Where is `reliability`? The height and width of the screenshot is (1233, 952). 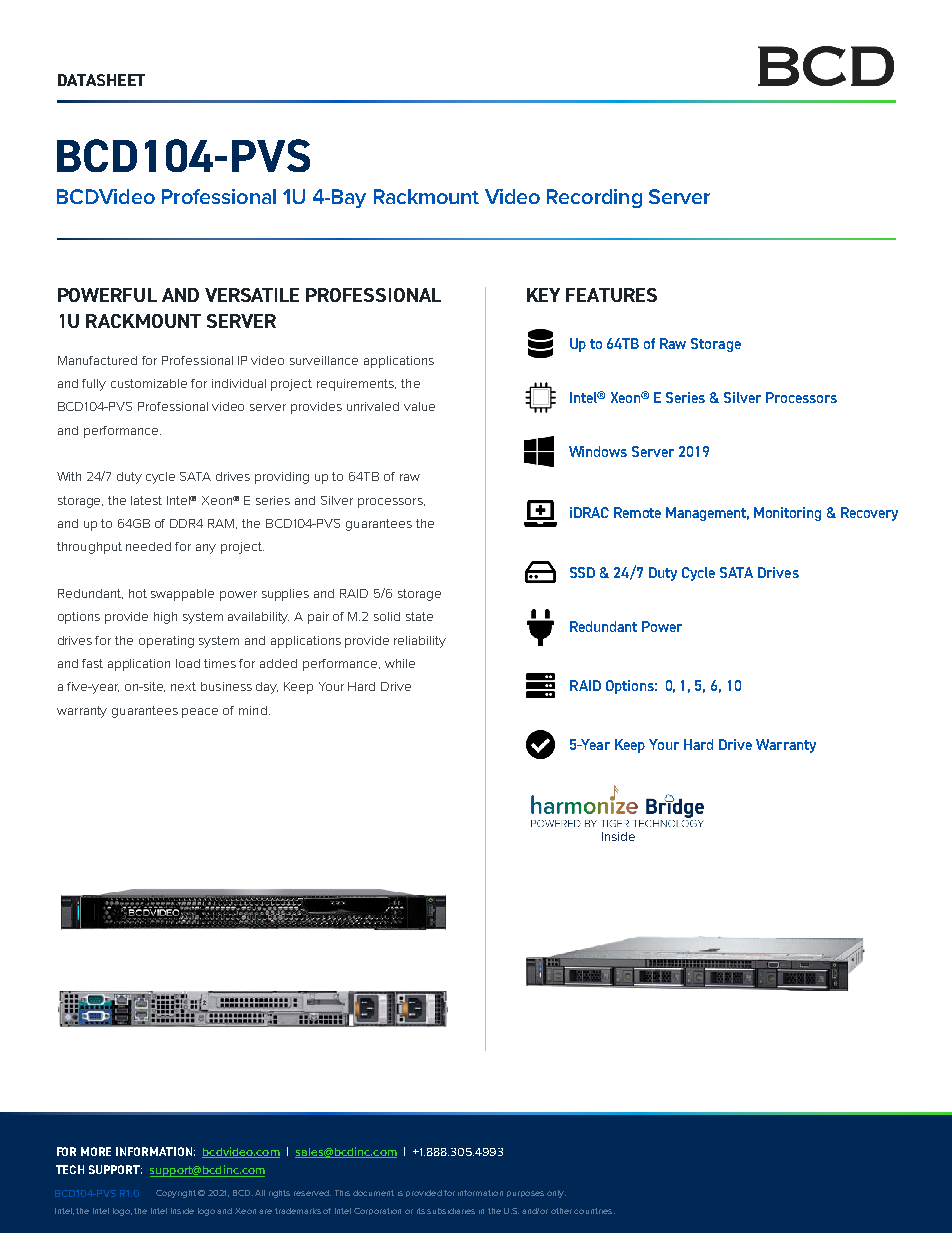 reliability is located at coordinates (420, 642).
